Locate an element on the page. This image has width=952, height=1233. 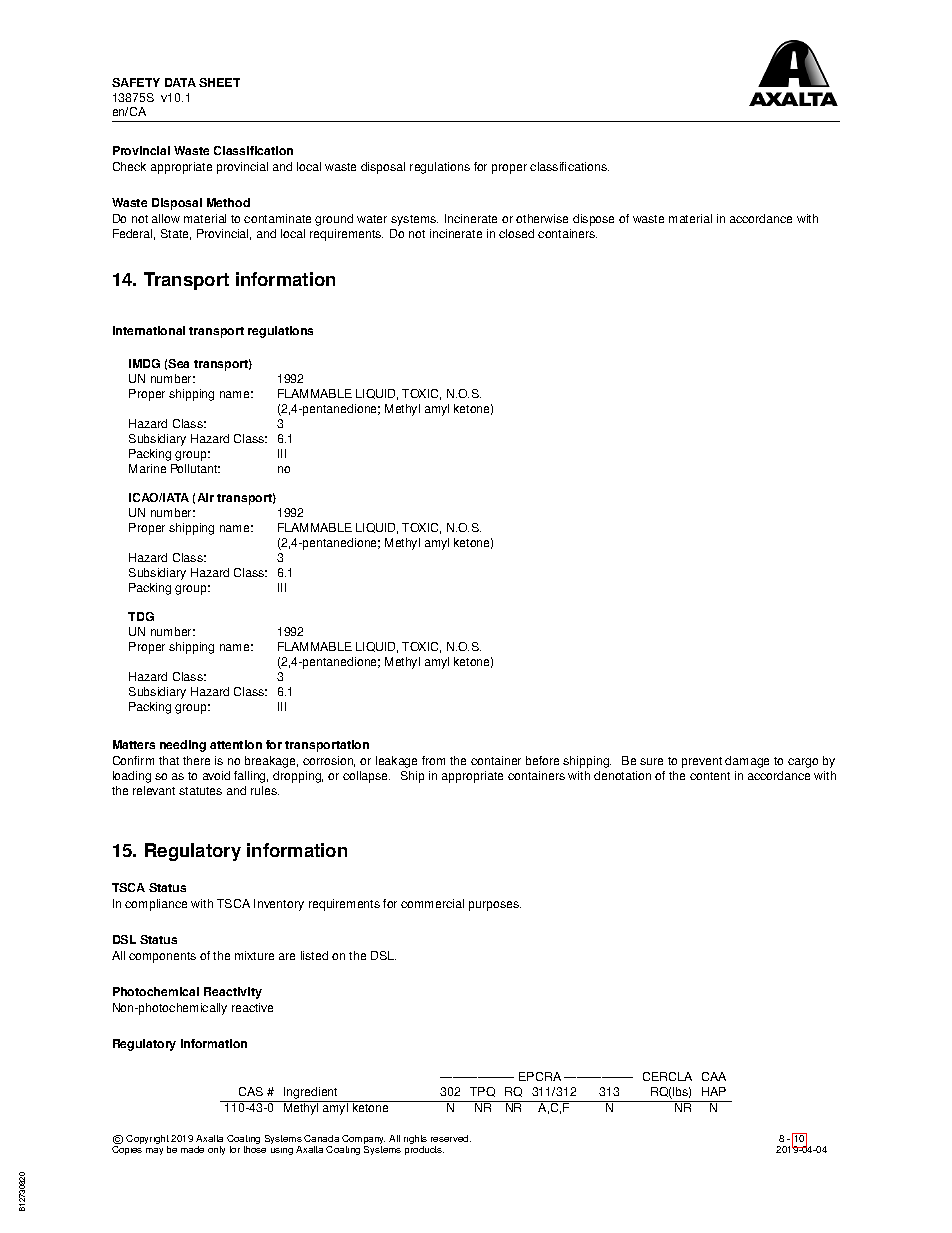
water is located at coordinates (372, 219).
